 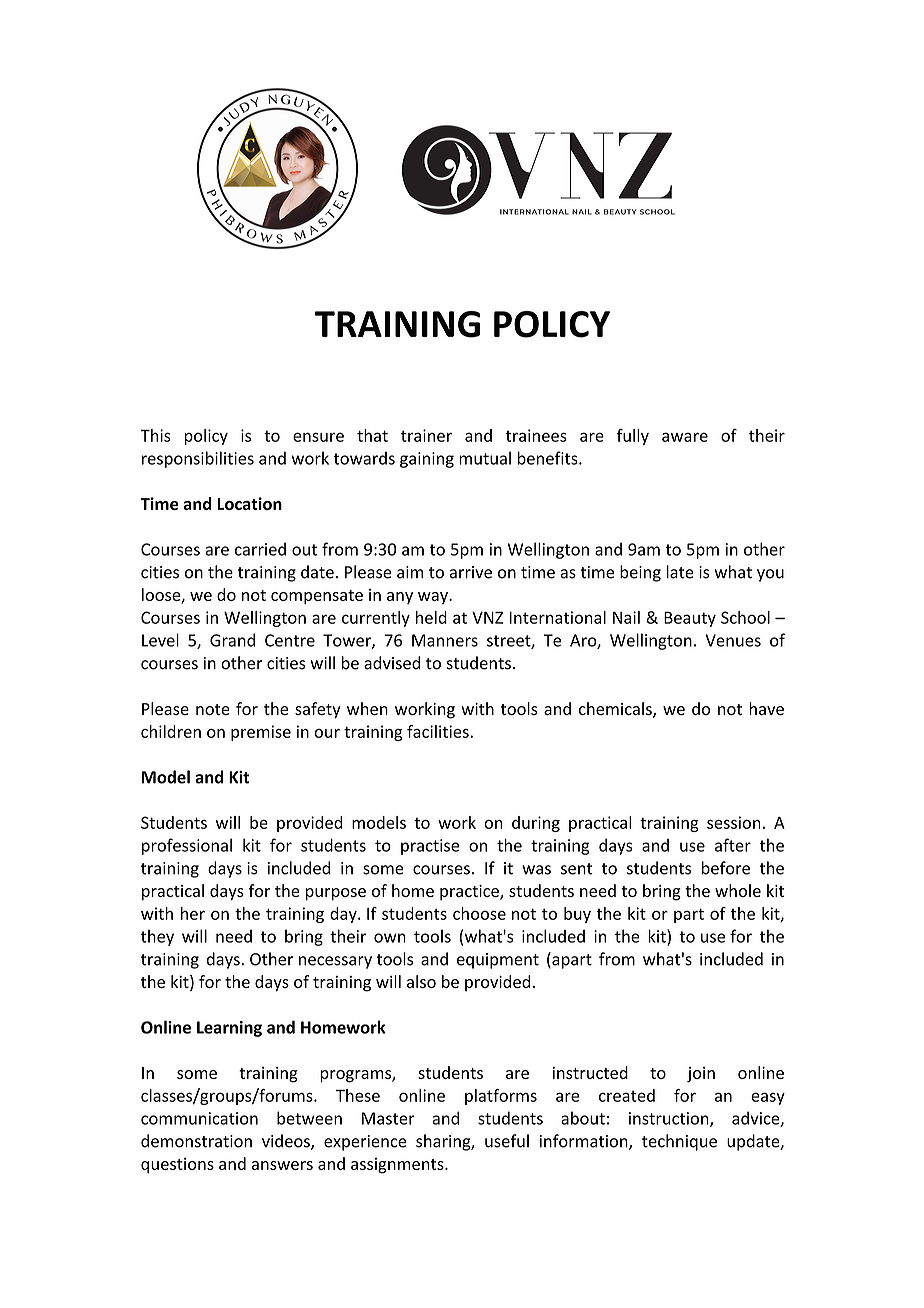 I want to click on during, so click(x=536, y=824).
